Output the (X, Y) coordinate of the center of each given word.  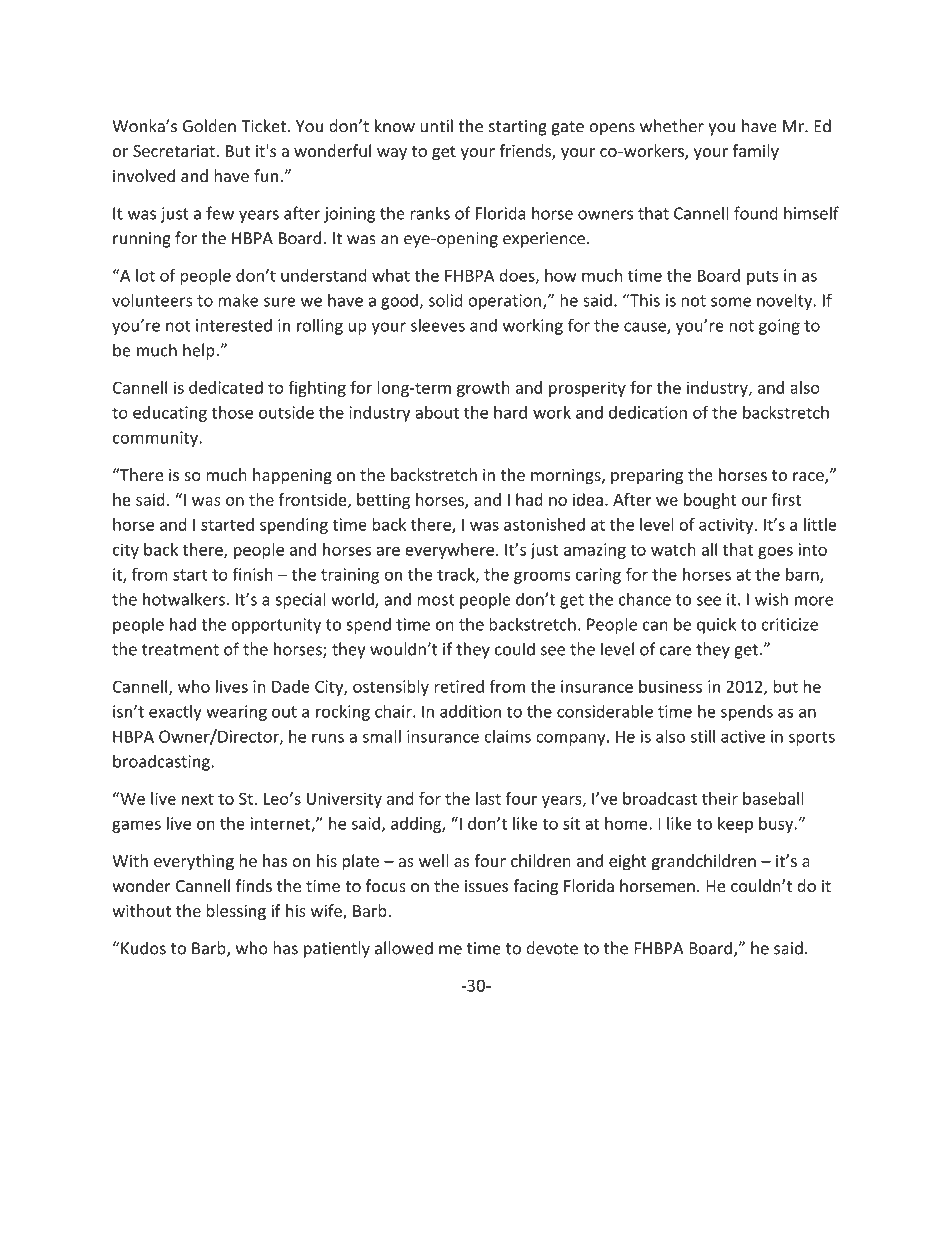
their (720, 798)
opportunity (276, 626)
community (156, 439)
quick (716, 625)
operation (504, 302)
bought (710, 501)
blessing (236, 912)
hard (510, 412)
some (731, 302)
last (488, 798)
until (436, 126)
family (756, 152)
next (198, 799)
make (238, 300)
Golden (209, 126)
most (436, 600)
